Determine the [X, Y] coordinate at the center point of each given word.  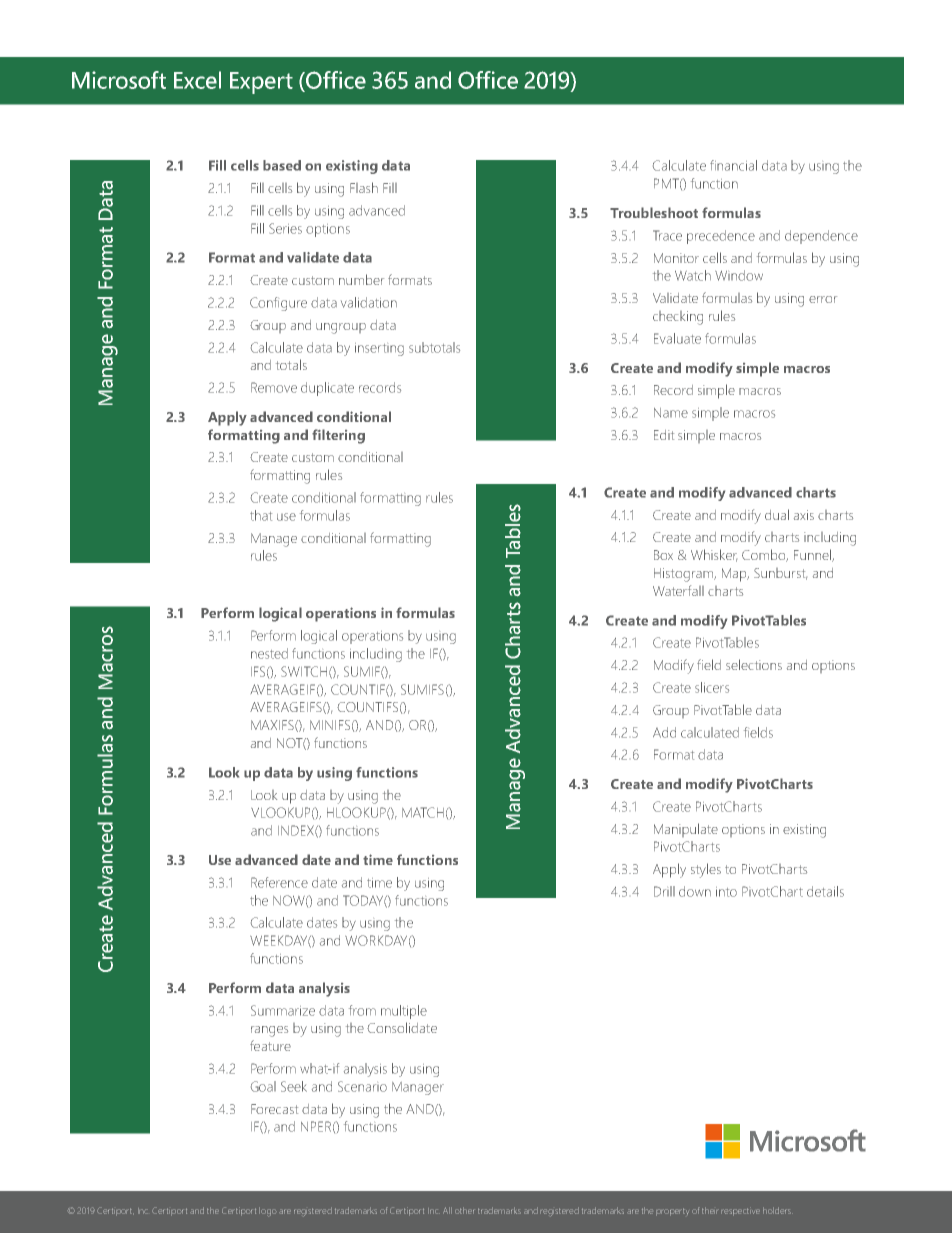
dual [777, 514]
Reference [279, 882]
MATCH [423, 812]
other [465, 1210]
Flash [364, 187]
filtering [338, 436]
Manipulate [686, 830]
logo [268, 1212]
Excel [197, 80]
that [261, 515]
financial [733, 165]
